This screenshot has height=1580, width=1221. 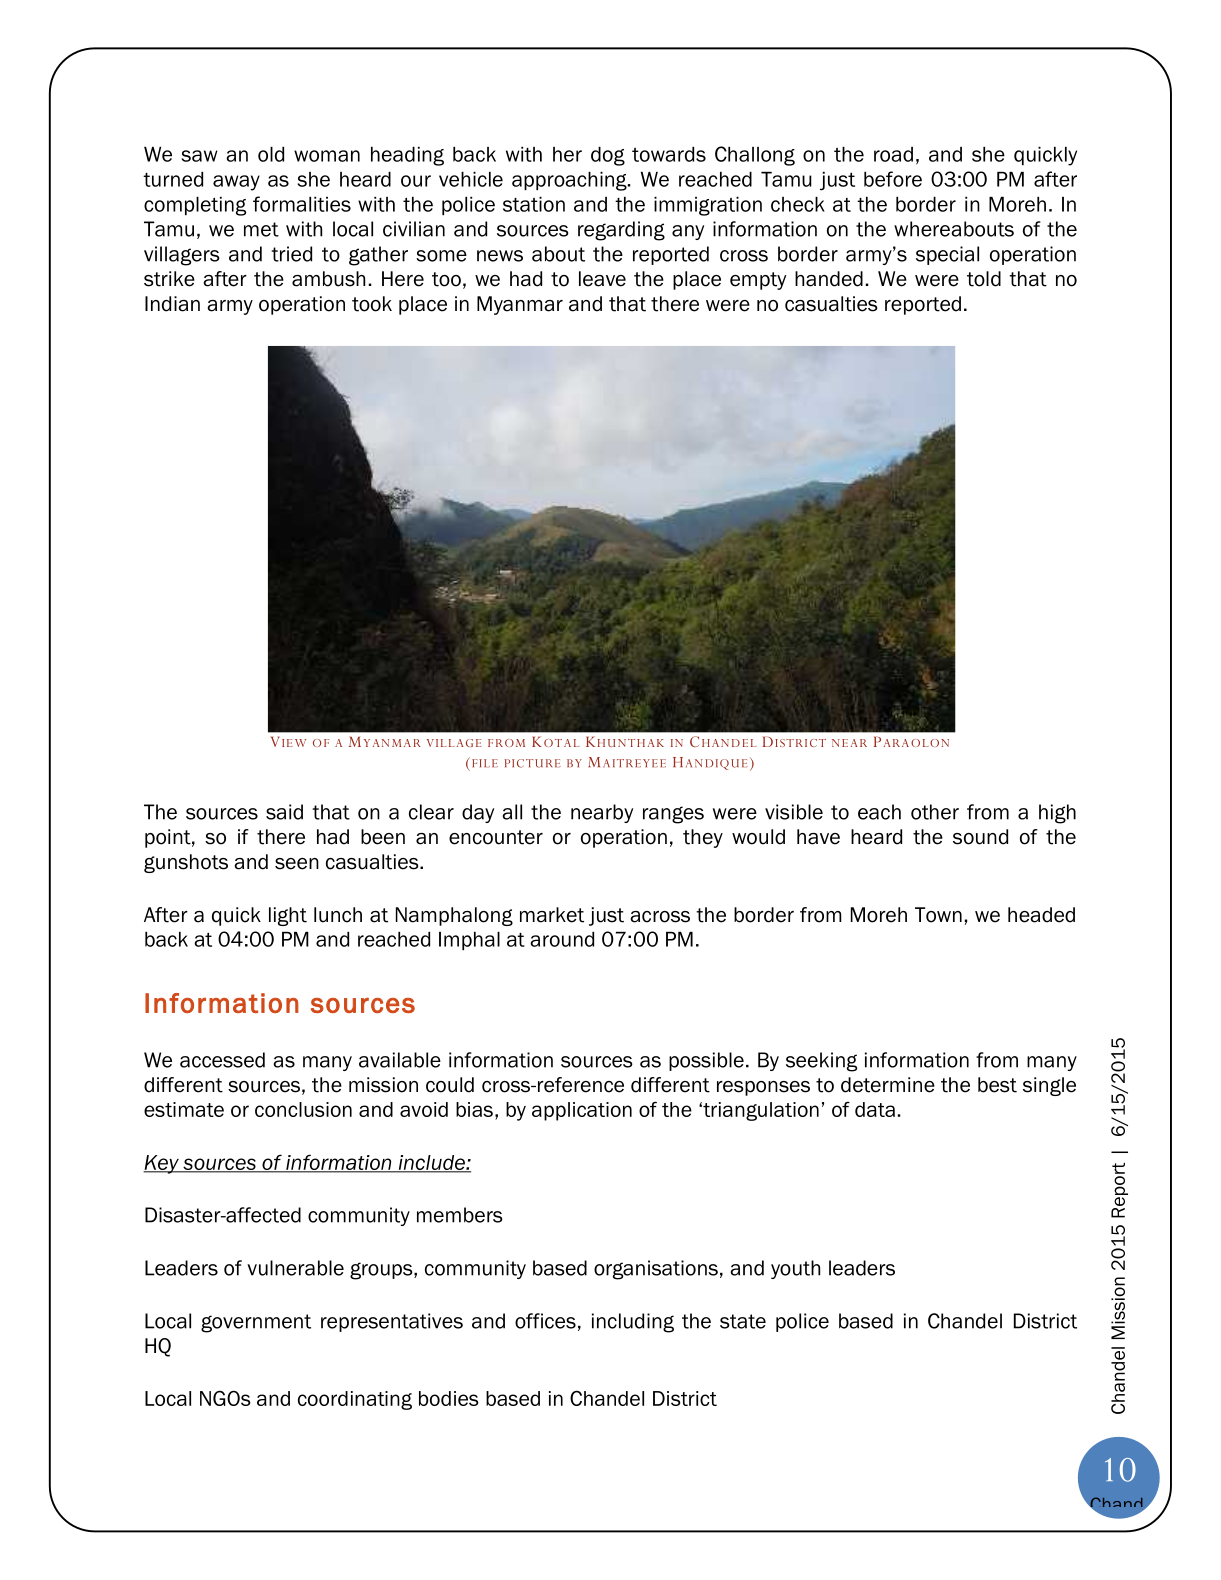 What do you see at coordinates (602, 279) in the screenshot?
I see `leave` at bounding box center [602, 279].
